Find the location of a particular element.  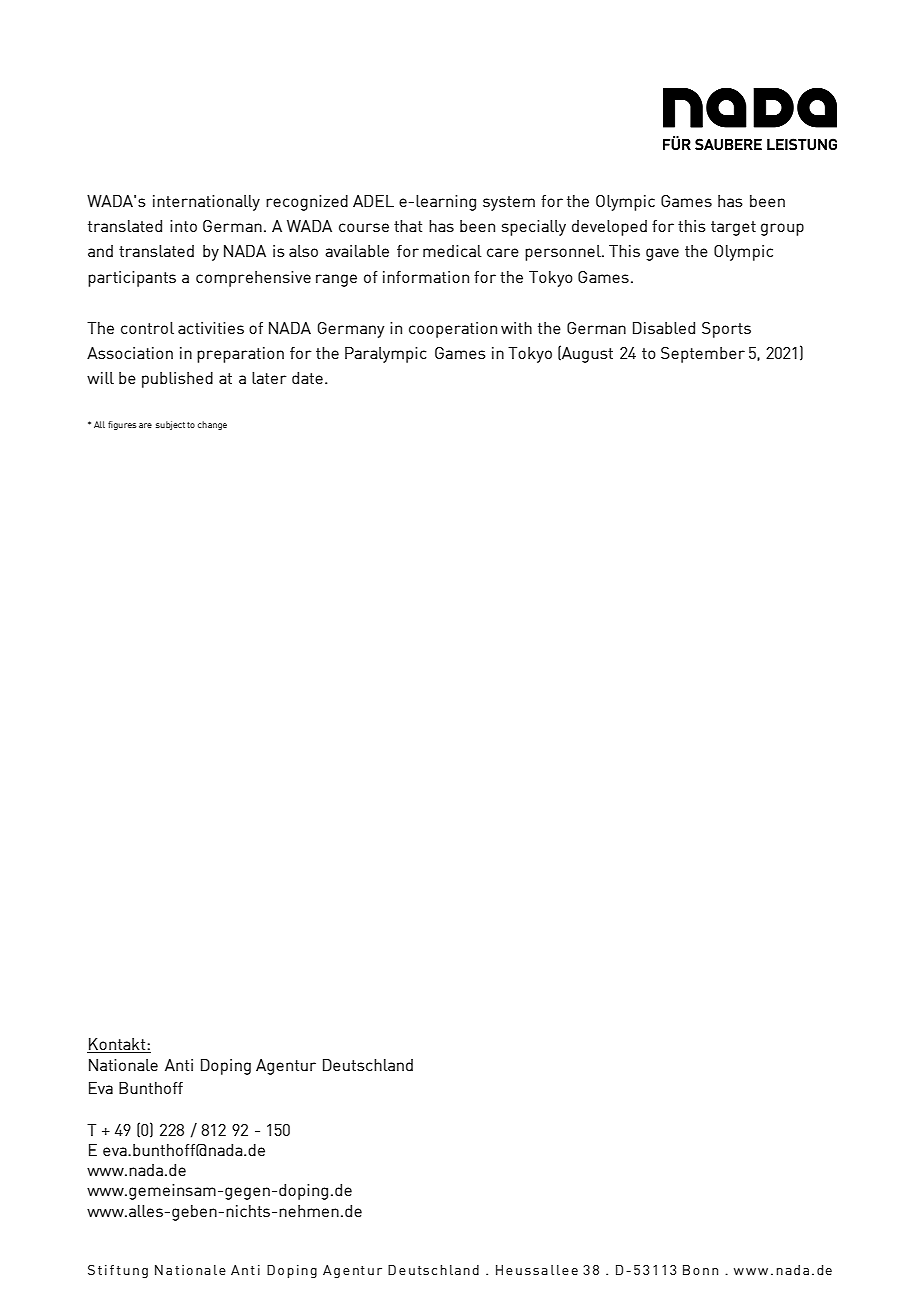

September is located at coordinates (703, 355).
